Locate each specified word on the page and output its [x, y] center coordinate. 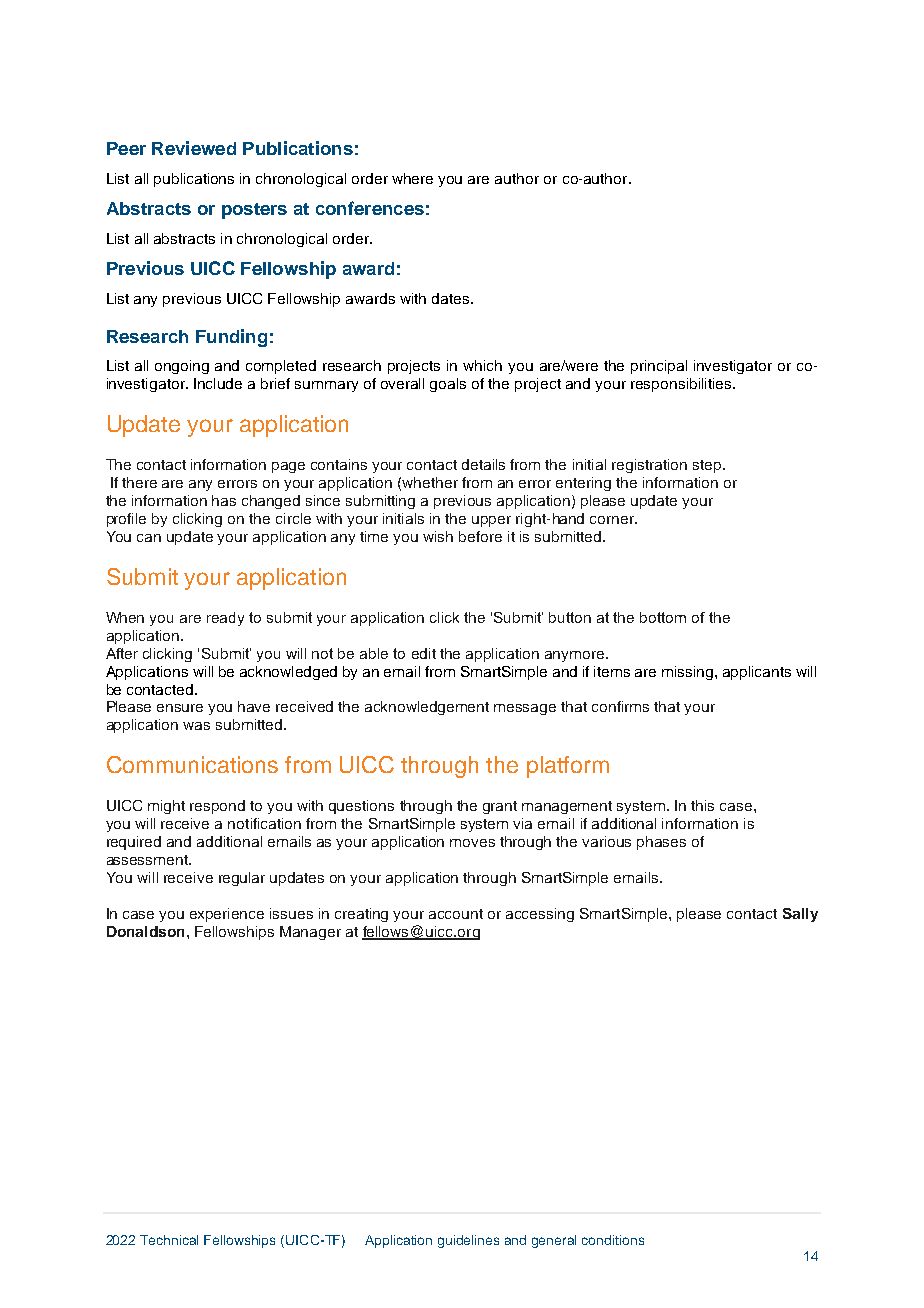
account [456, 914]
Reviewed [194, 148]
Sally [800, 915]
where [412, 178]
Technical [169, 1240]
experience [227, 915]
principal [659, 367]
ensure [180, 708]
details [483, 464]
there [139, 482]
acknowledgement [427, 708]
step [708, 466]
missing [689, 673]
